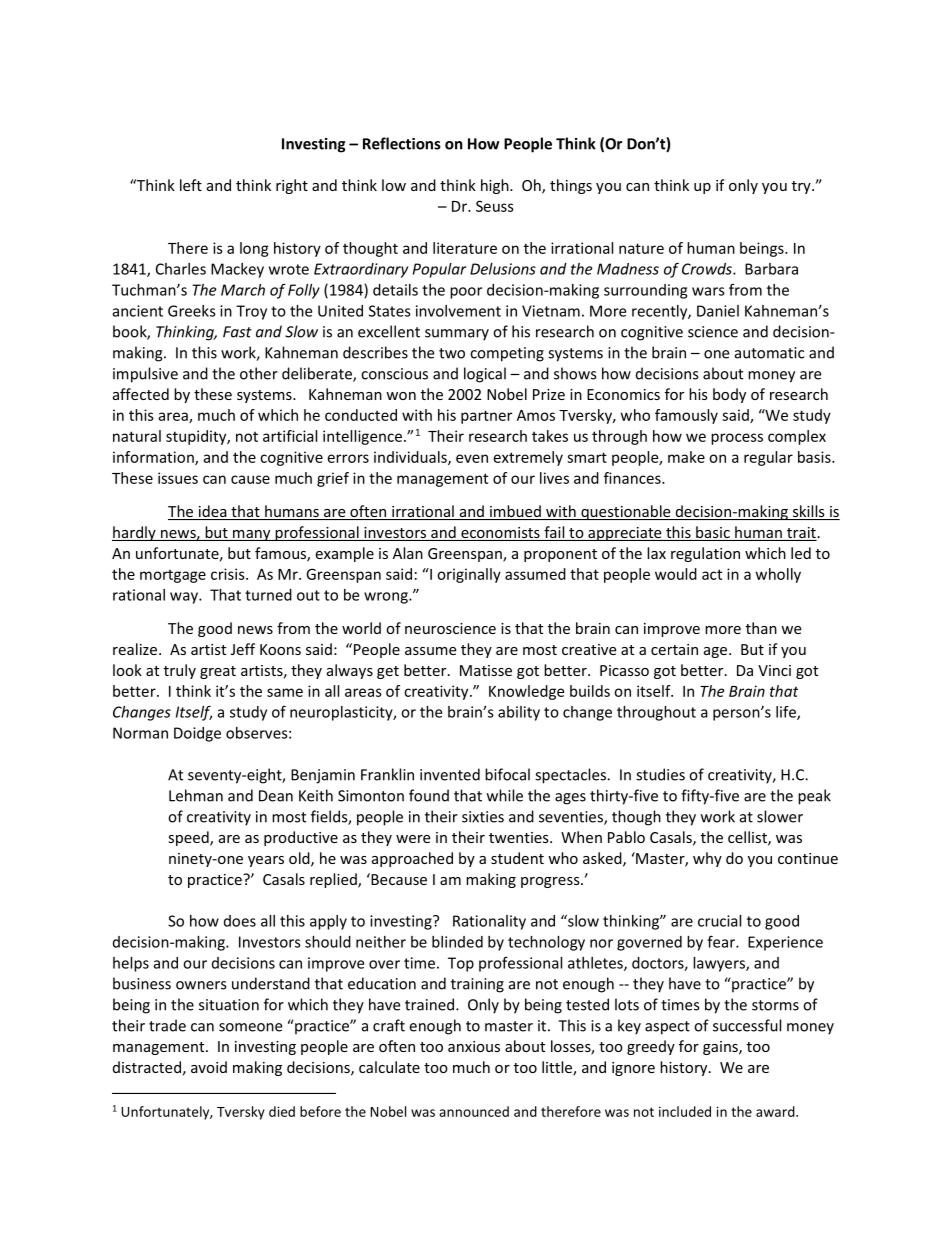  What do you see at coordinates (191, 185) in the document?
I see `left` at bounding box center [191, 185].
